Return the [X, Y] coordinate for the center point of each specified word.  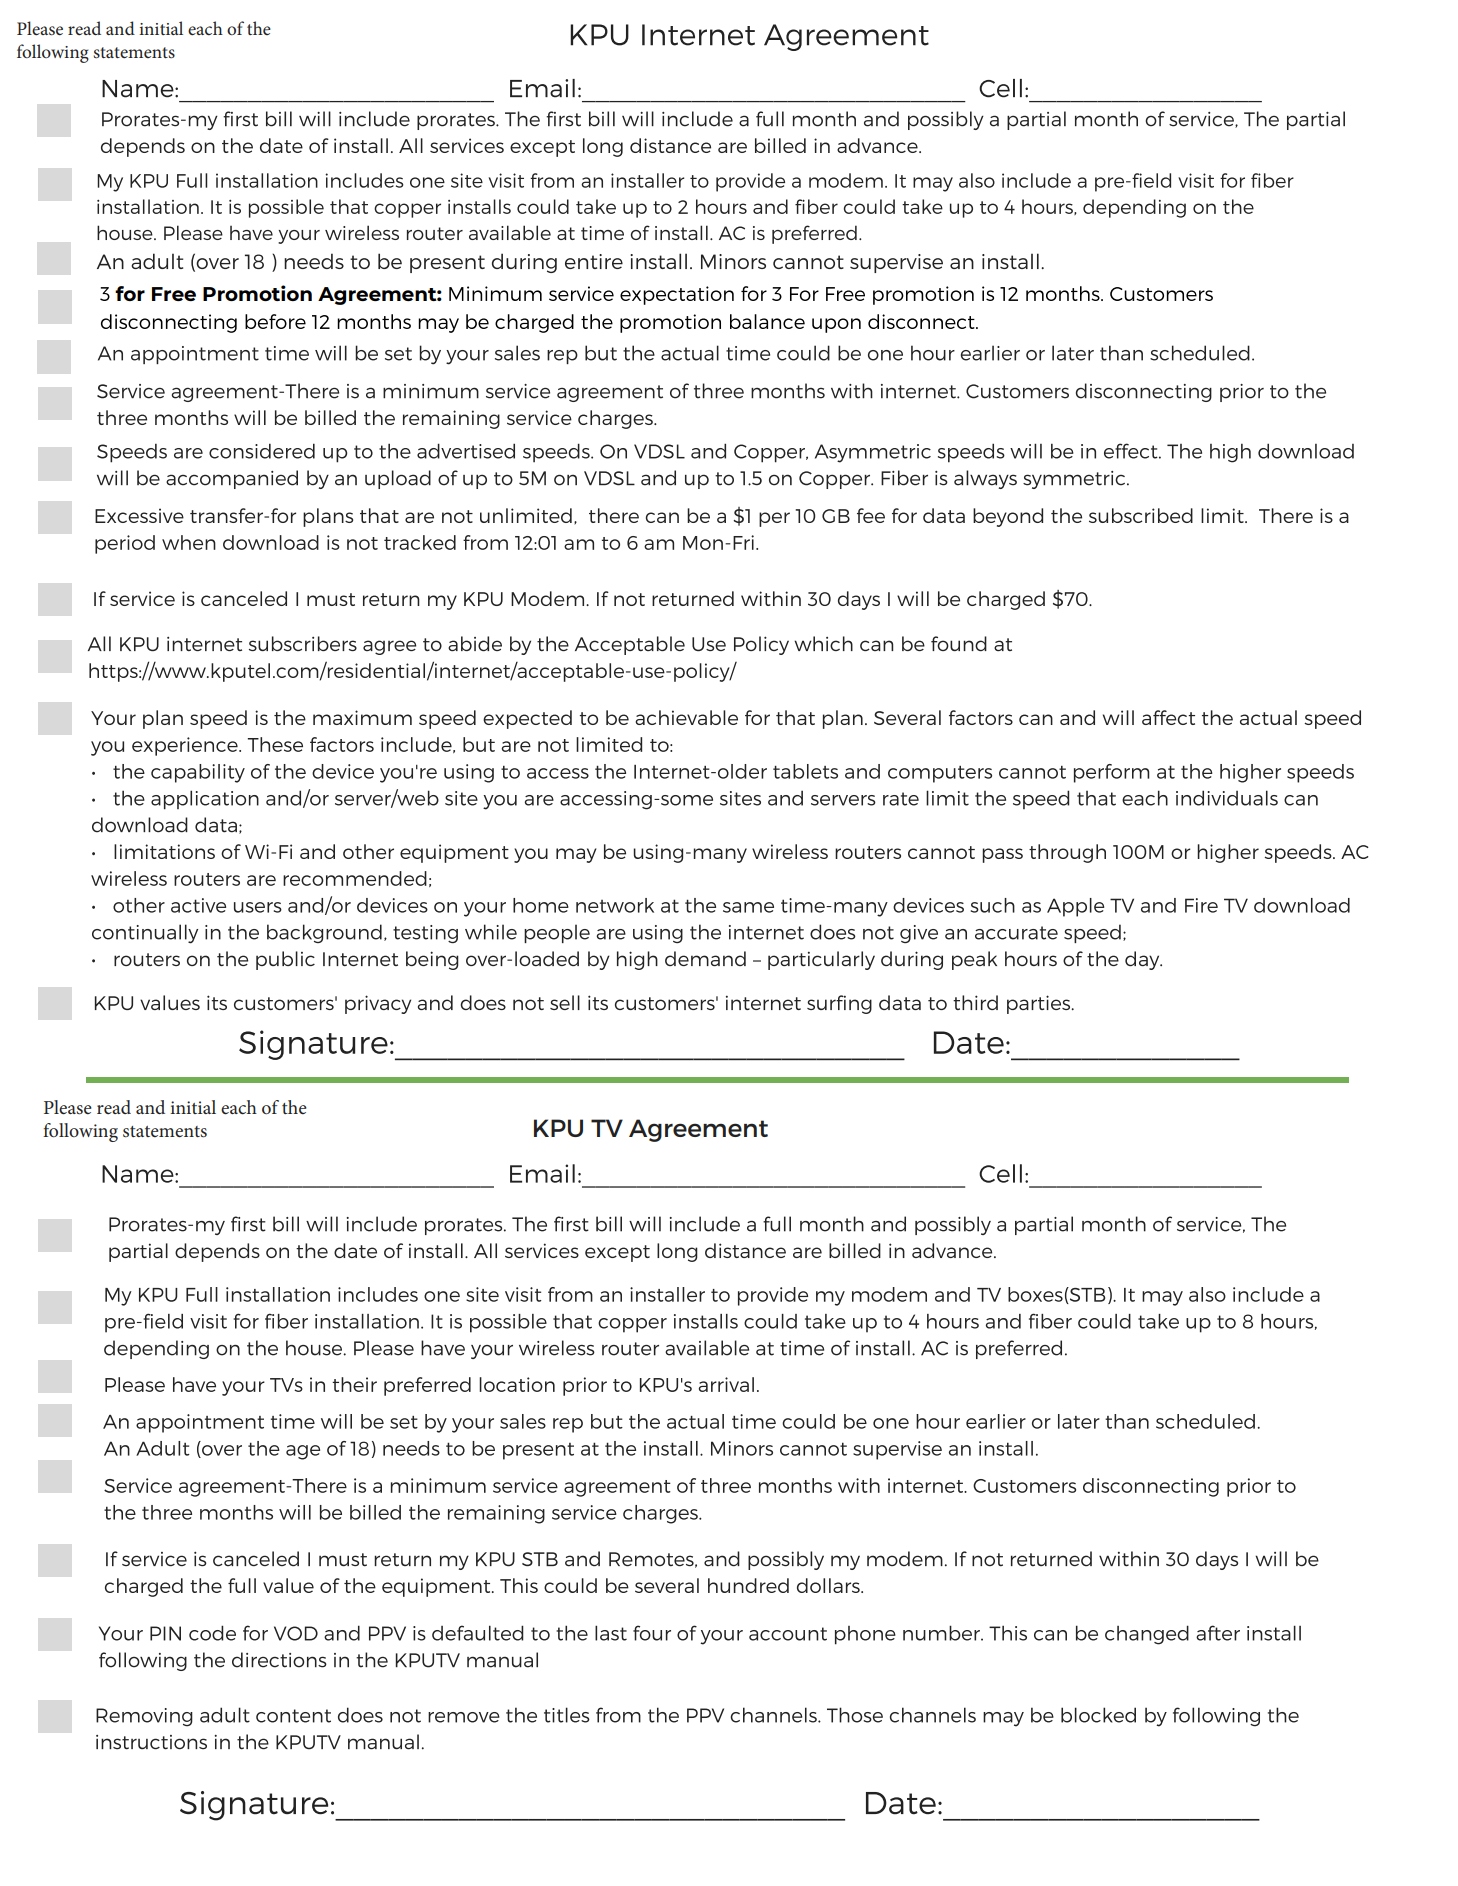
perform [1112, 773]
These [275, 744]
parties [1040, 1004]
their [354, 1384]
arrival [726, 1384]
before [275, 321]
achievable [686, 717]
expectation [677, 295]
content [293, 1716]
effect [1132, 451]
